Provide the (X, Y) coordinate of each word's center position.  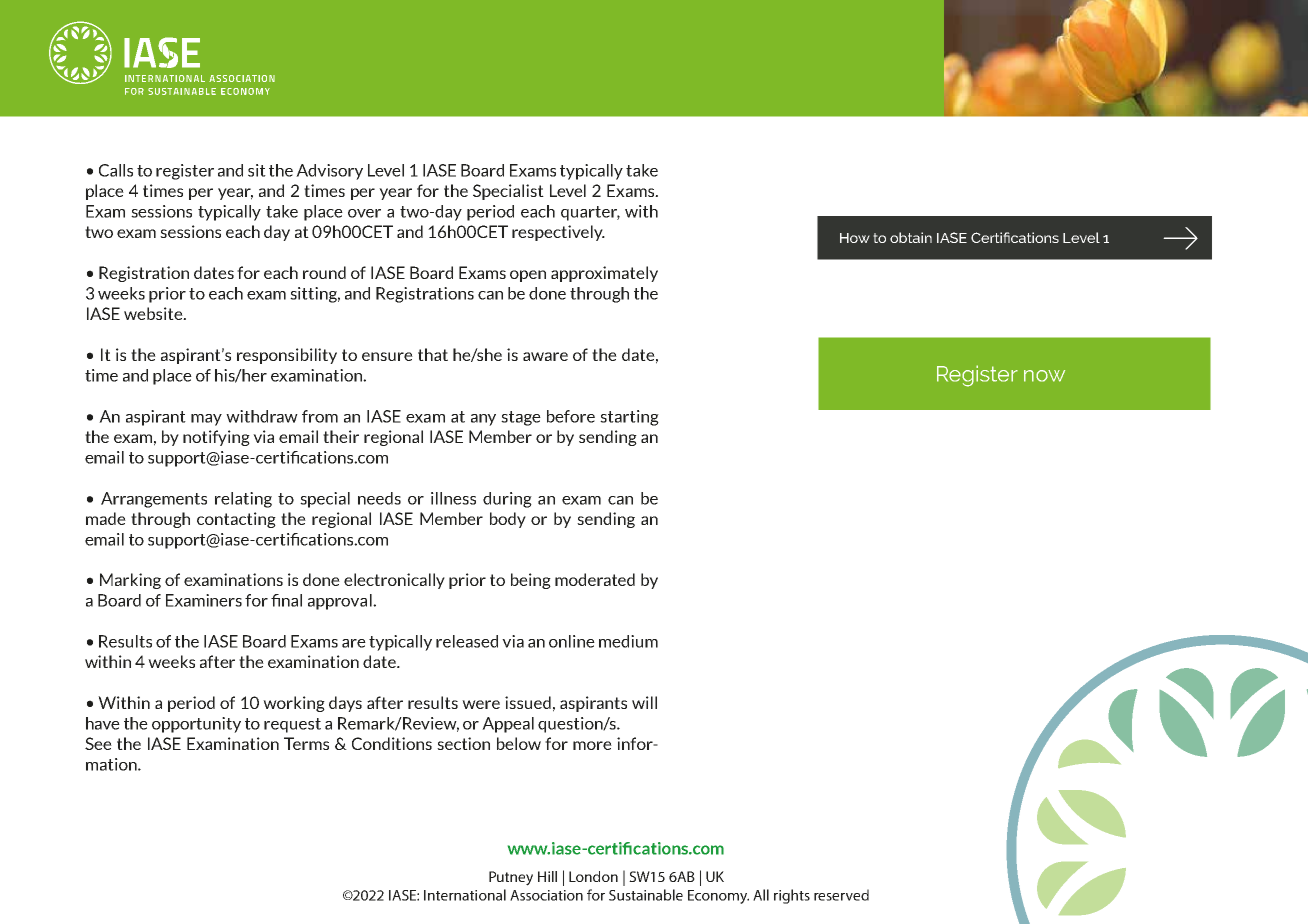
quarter (590, 213)
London (593, 876)
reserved (841, 895)
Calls (116, 170)
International (465, 895)
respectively (558, 233)
